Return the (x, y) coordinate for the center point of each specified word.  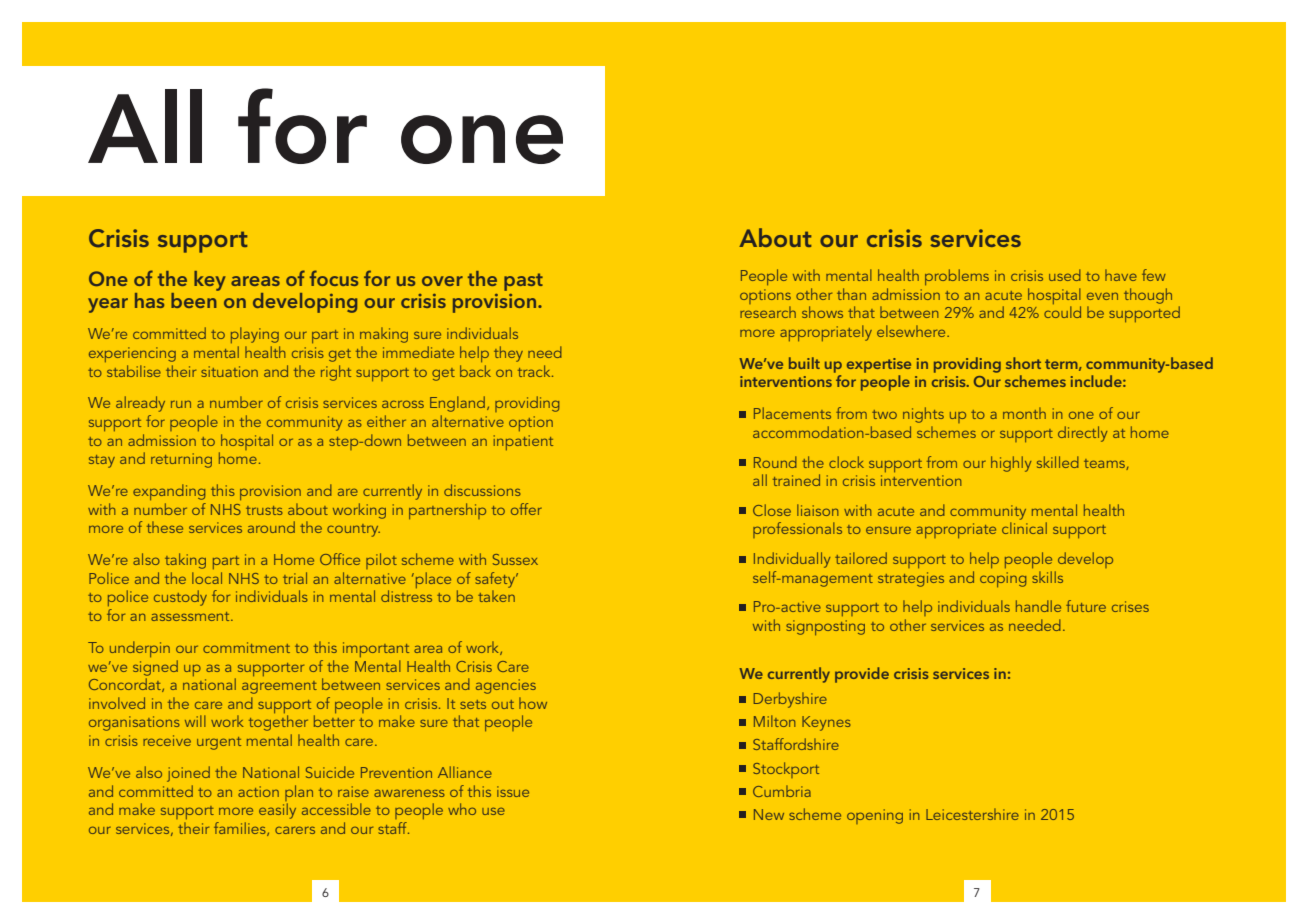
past (523, 282)
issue (513, 791)
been (195, 299)
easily (277, 811)
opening (875, 816)
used (1065, 275)
